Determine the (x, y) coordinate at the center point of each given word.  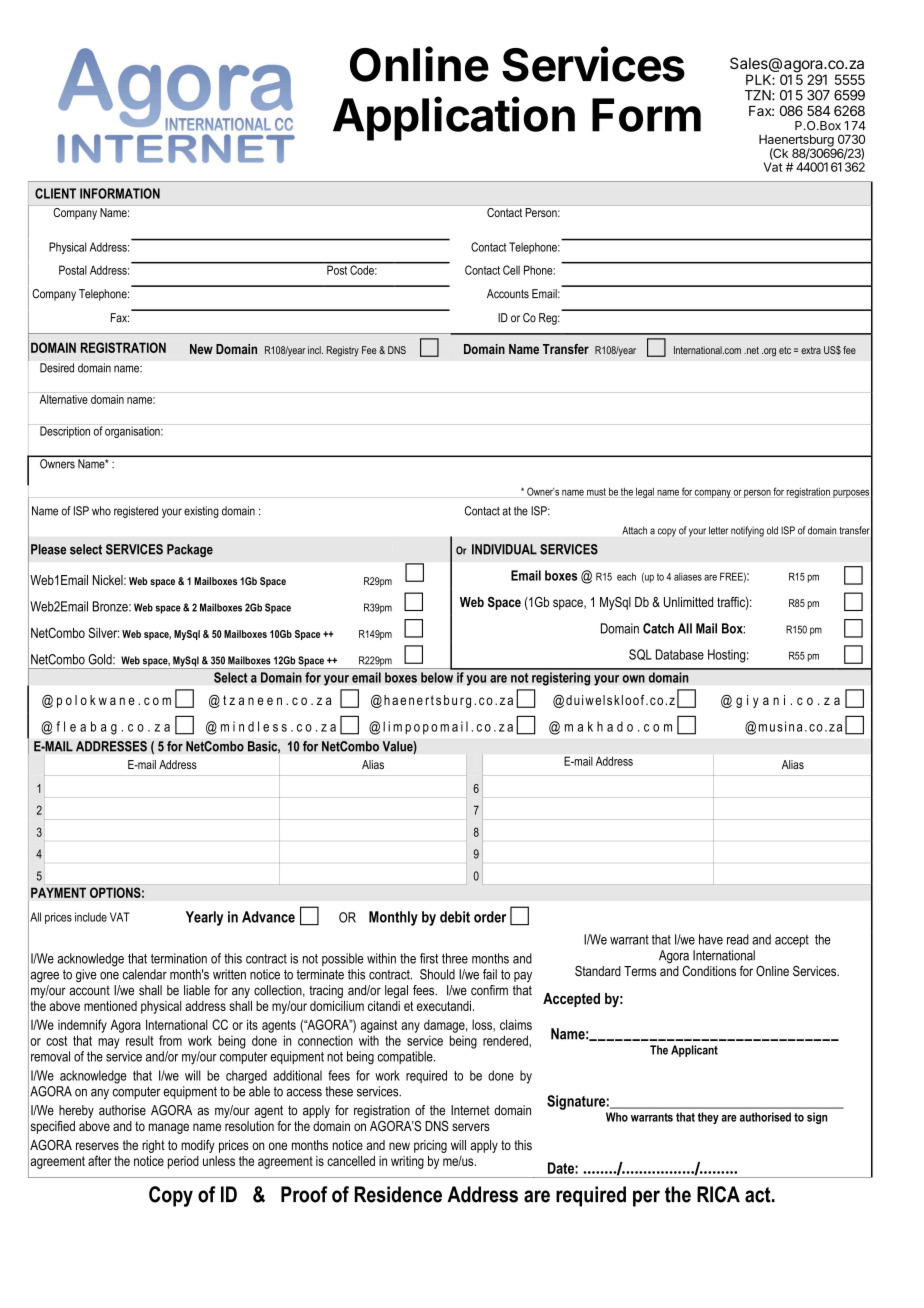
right (153, 1146)
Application (454, 118)
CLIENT (55, 193)
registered (136, 512)
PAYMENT (58, 892)
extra (811, 350)
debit (455, 917)
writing (407, 1162)
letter (718, 530)
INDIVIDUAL (504, 549)
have (711, 939)
